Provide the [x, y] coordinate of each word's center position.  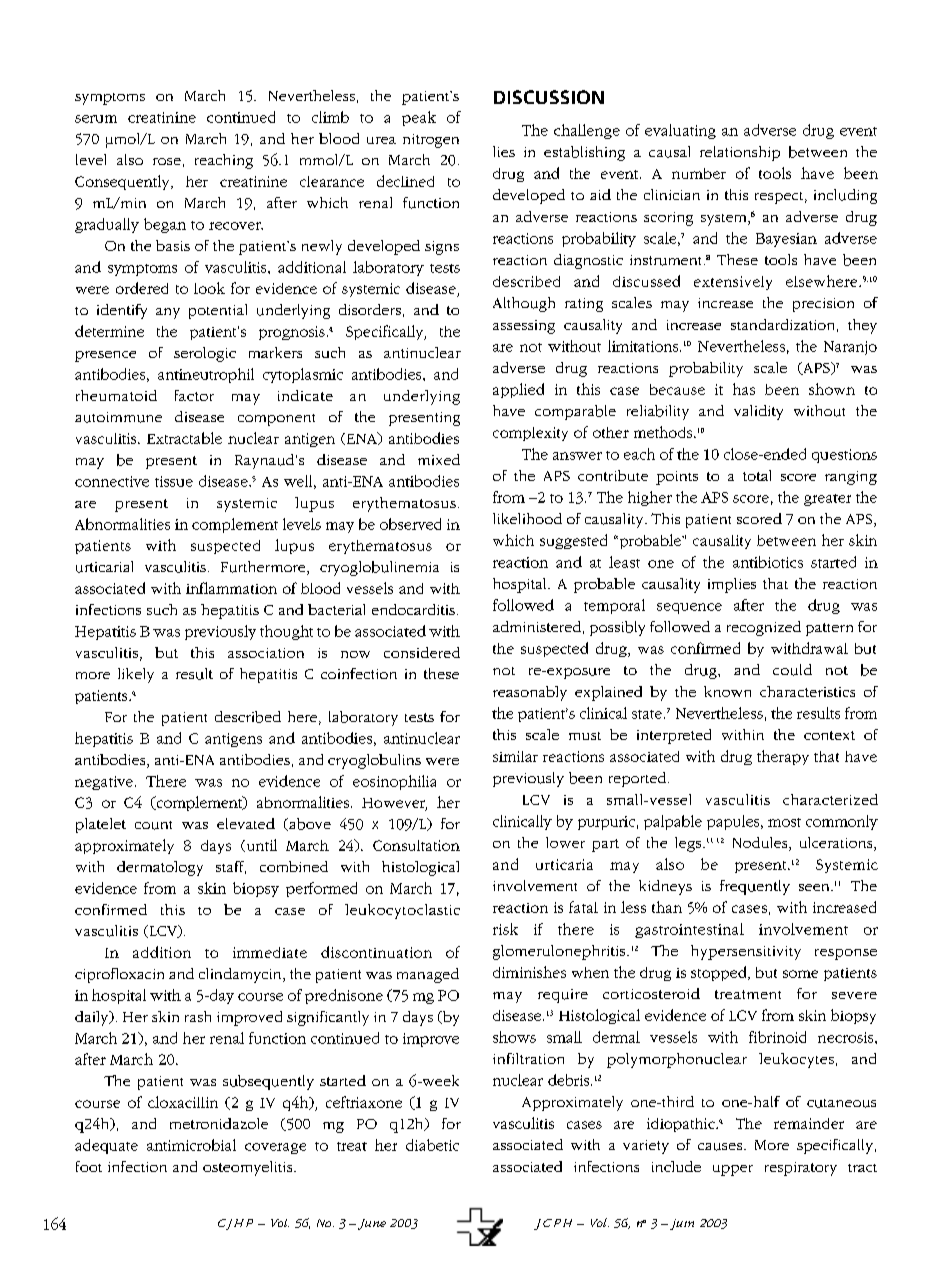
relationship [740, 153]
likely [136, 675]
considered [422, 652]
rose [167, 161]
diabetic [432, 1145]
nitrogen [431, 141]
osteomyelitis [249, 1168]
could [792, 670]
